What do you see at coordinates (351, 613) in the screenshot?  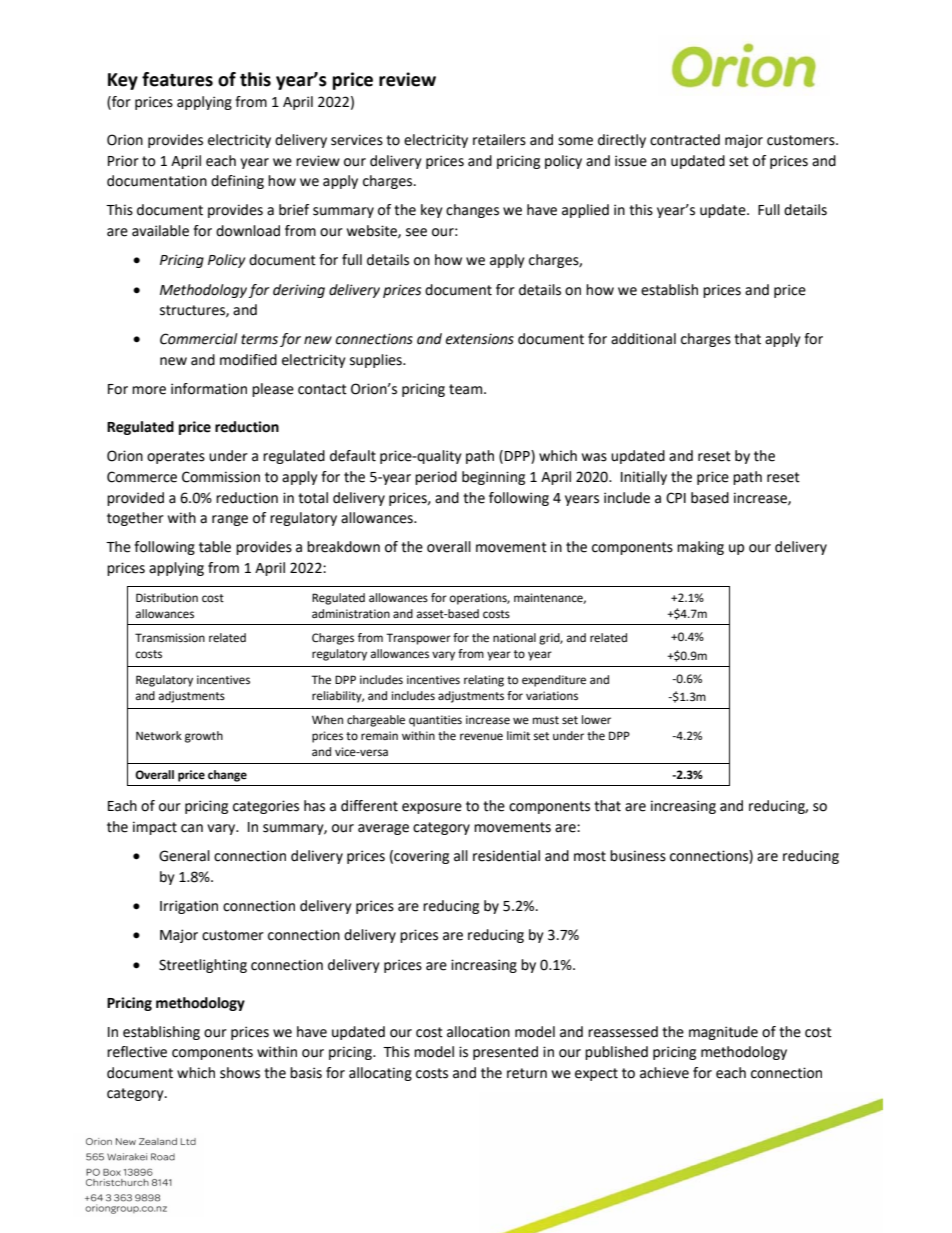 I see `administration` at bounding box center [351, 613].
